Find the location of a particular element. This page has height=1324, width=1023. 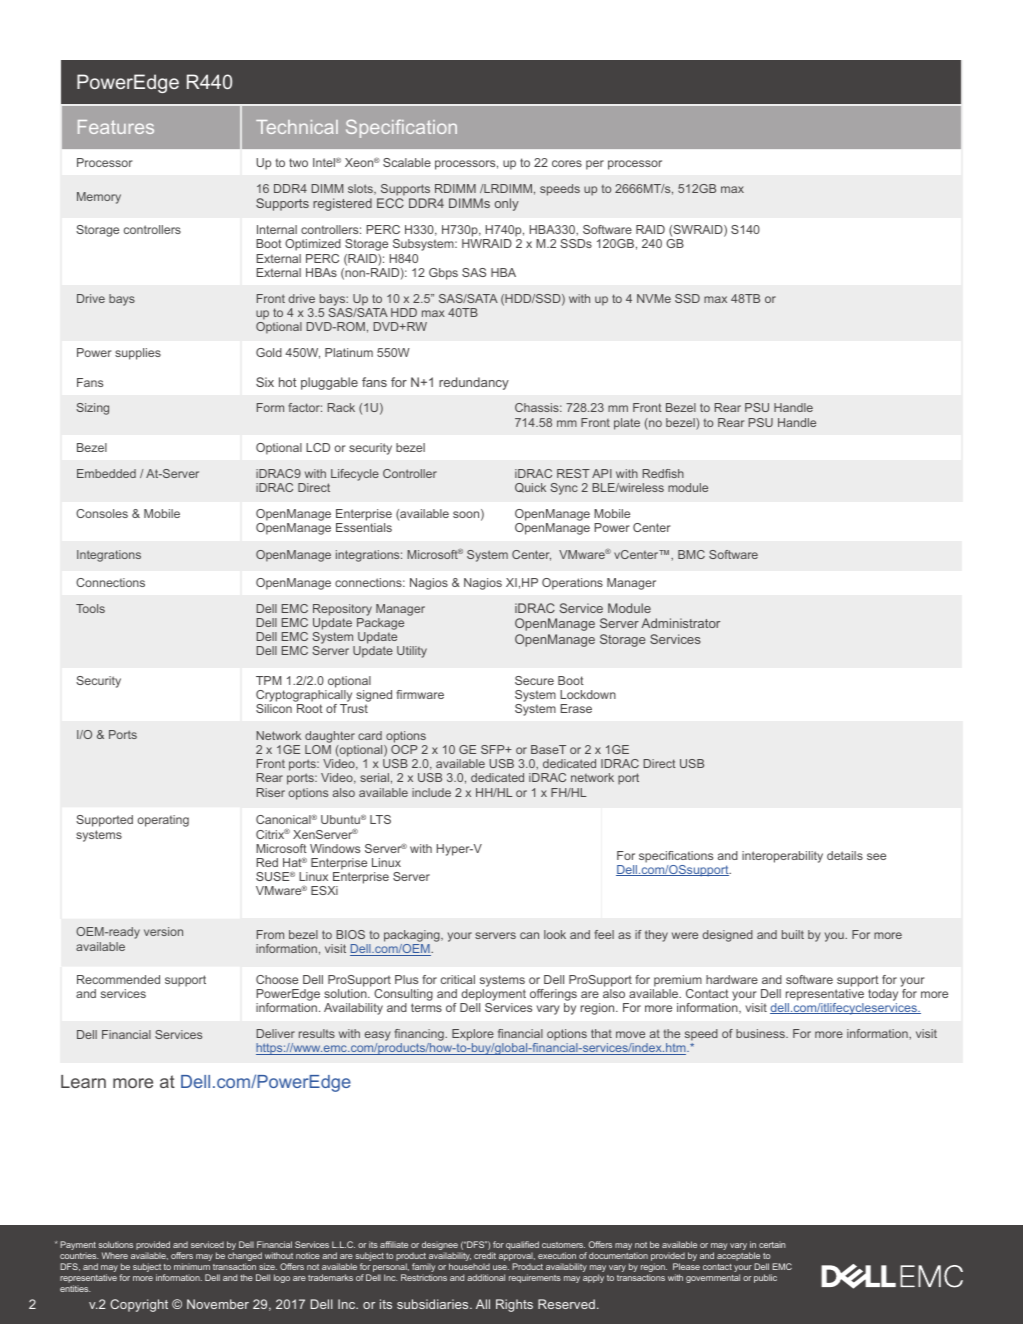

Recommended is located at coordinates (118, 979).
